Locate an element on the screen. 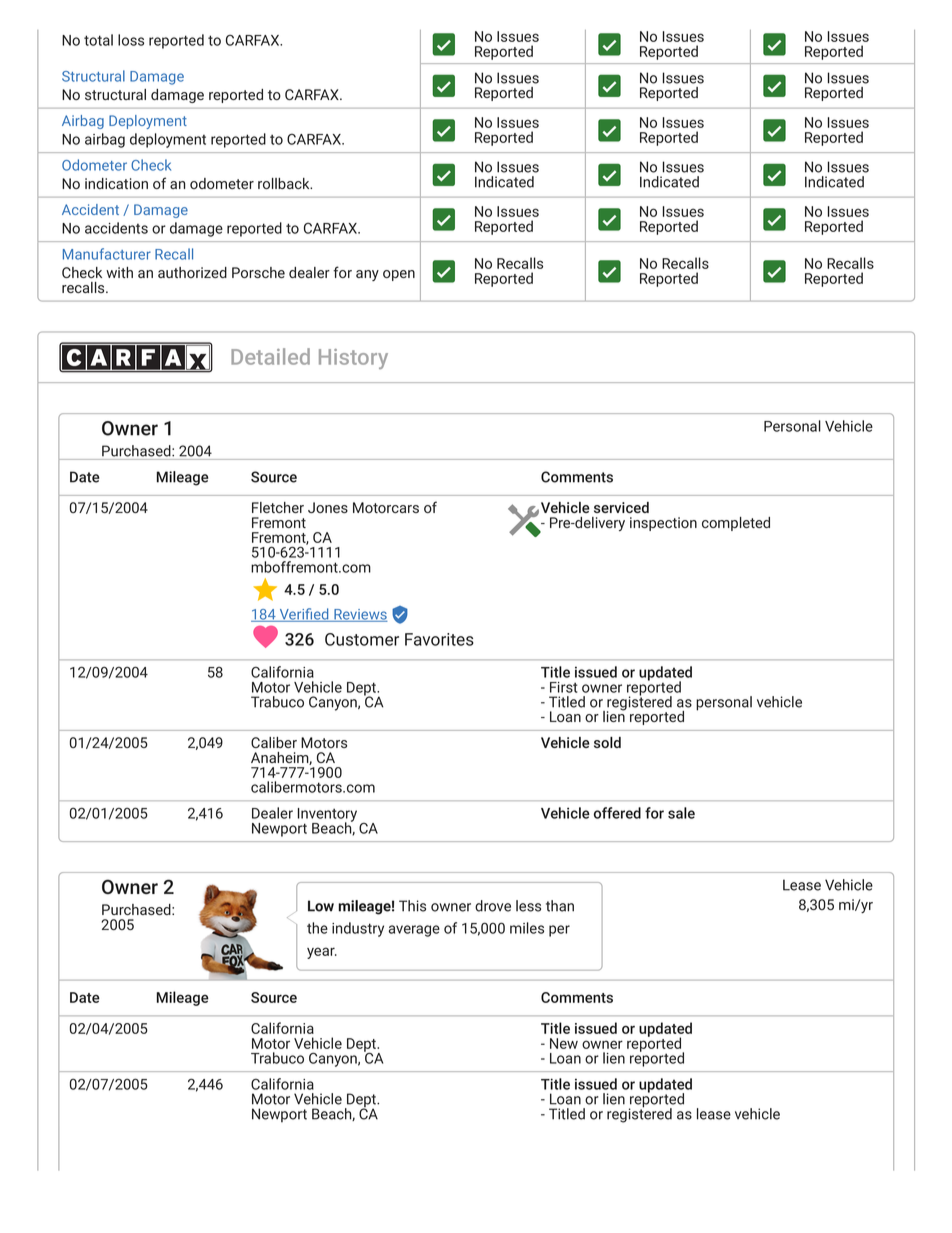  average is located at coordinates (414, 931).
